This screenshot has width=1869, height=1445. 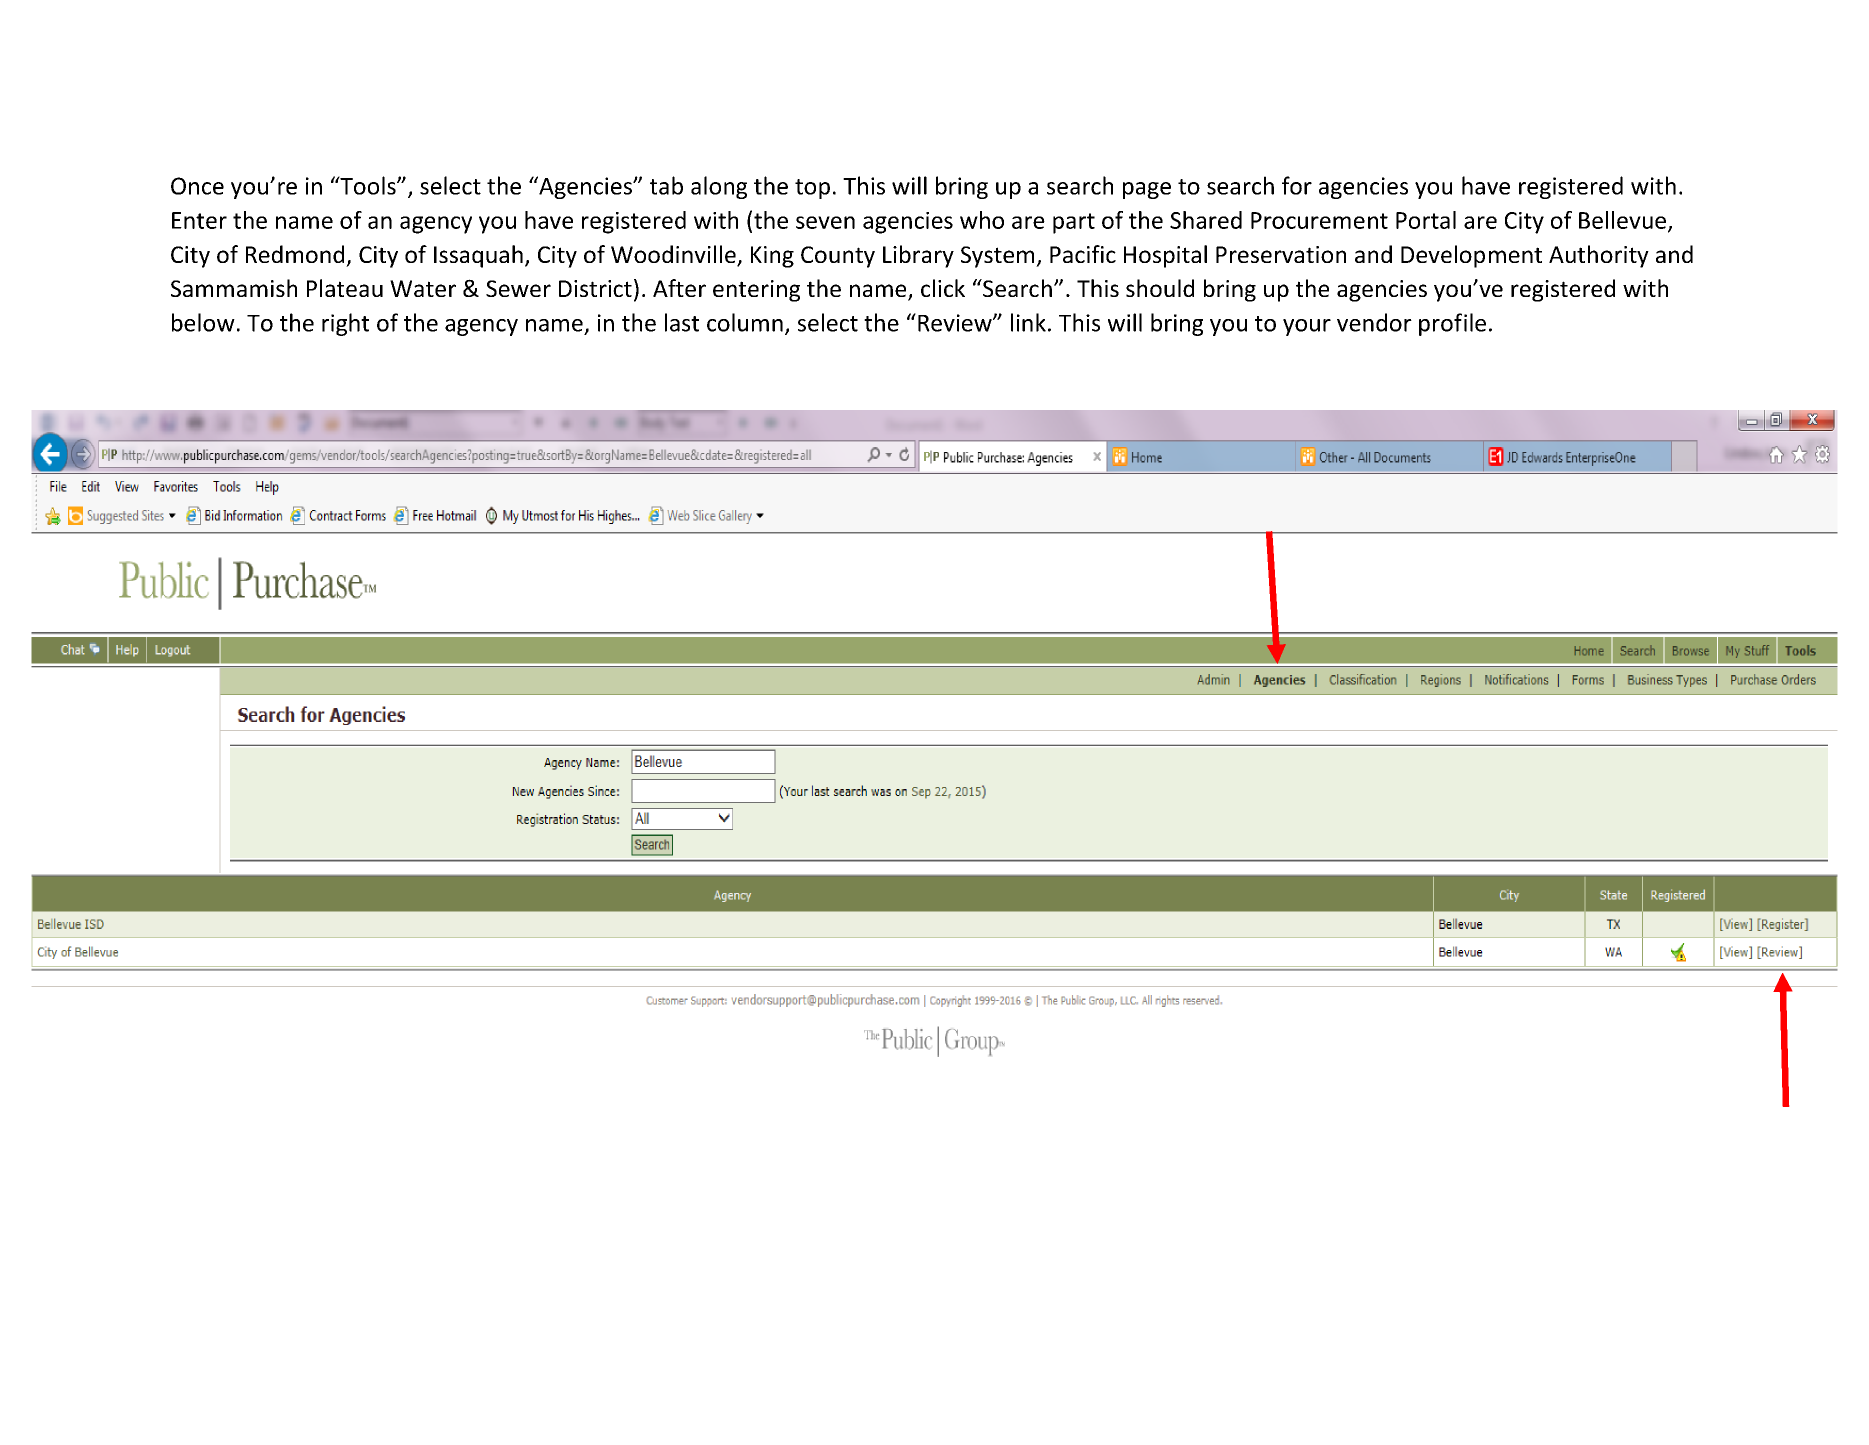 I want to click on Development, so click(x=1471, y=256).
